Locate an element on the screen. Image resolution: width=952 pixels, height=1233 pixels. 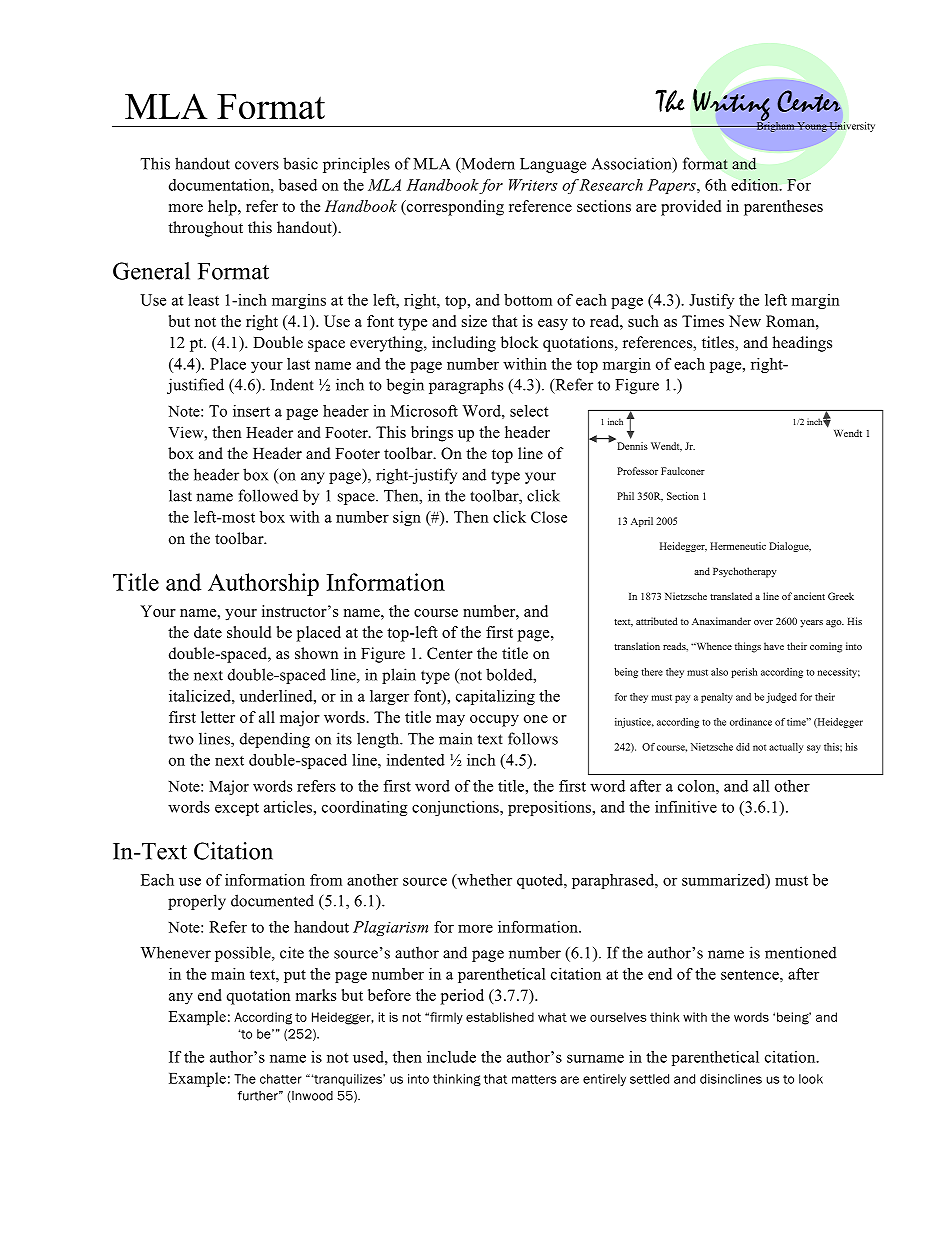
translated is located at coordinates (731, 596).
